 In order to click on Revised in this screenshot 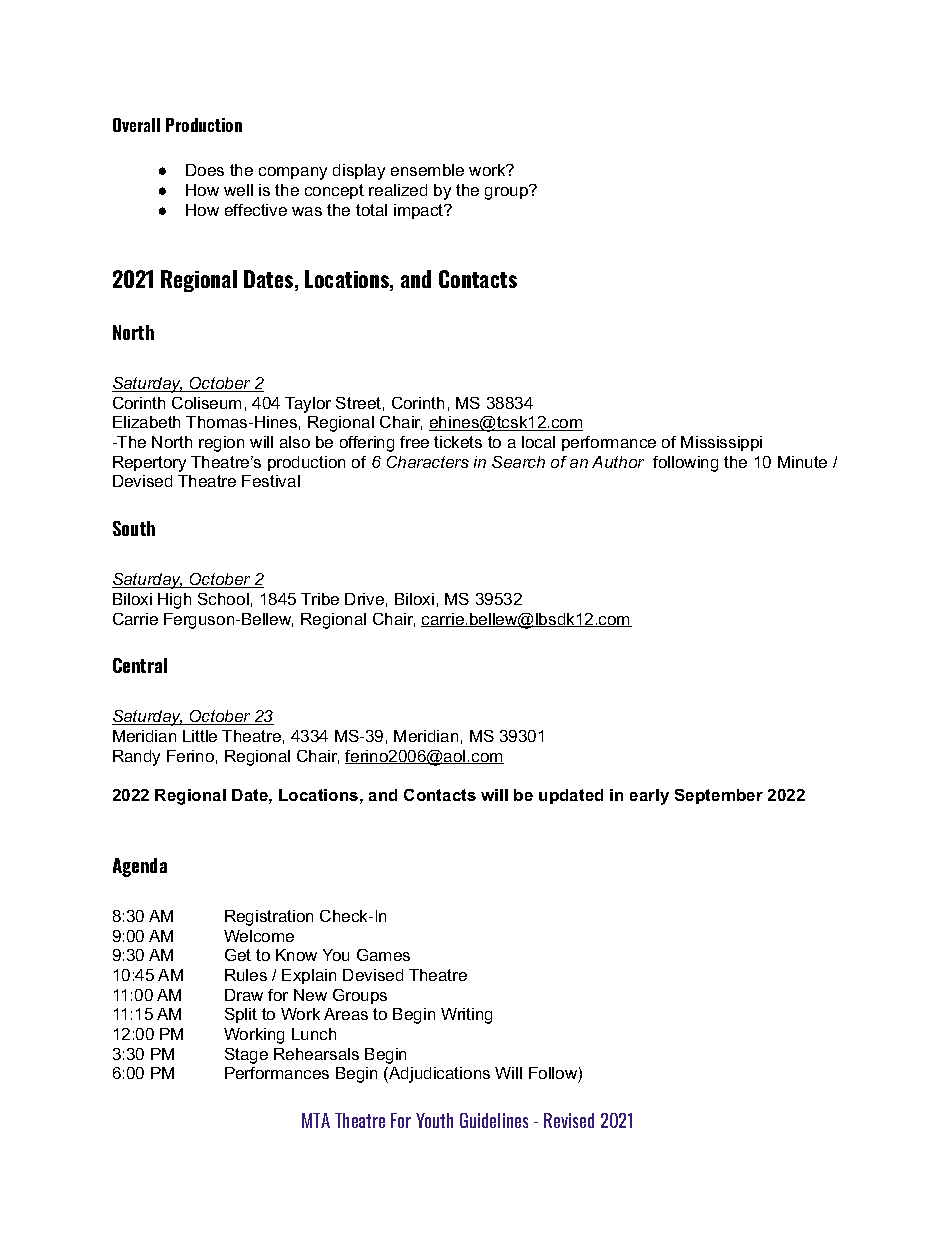, I will do `click(569, 1120)`.
